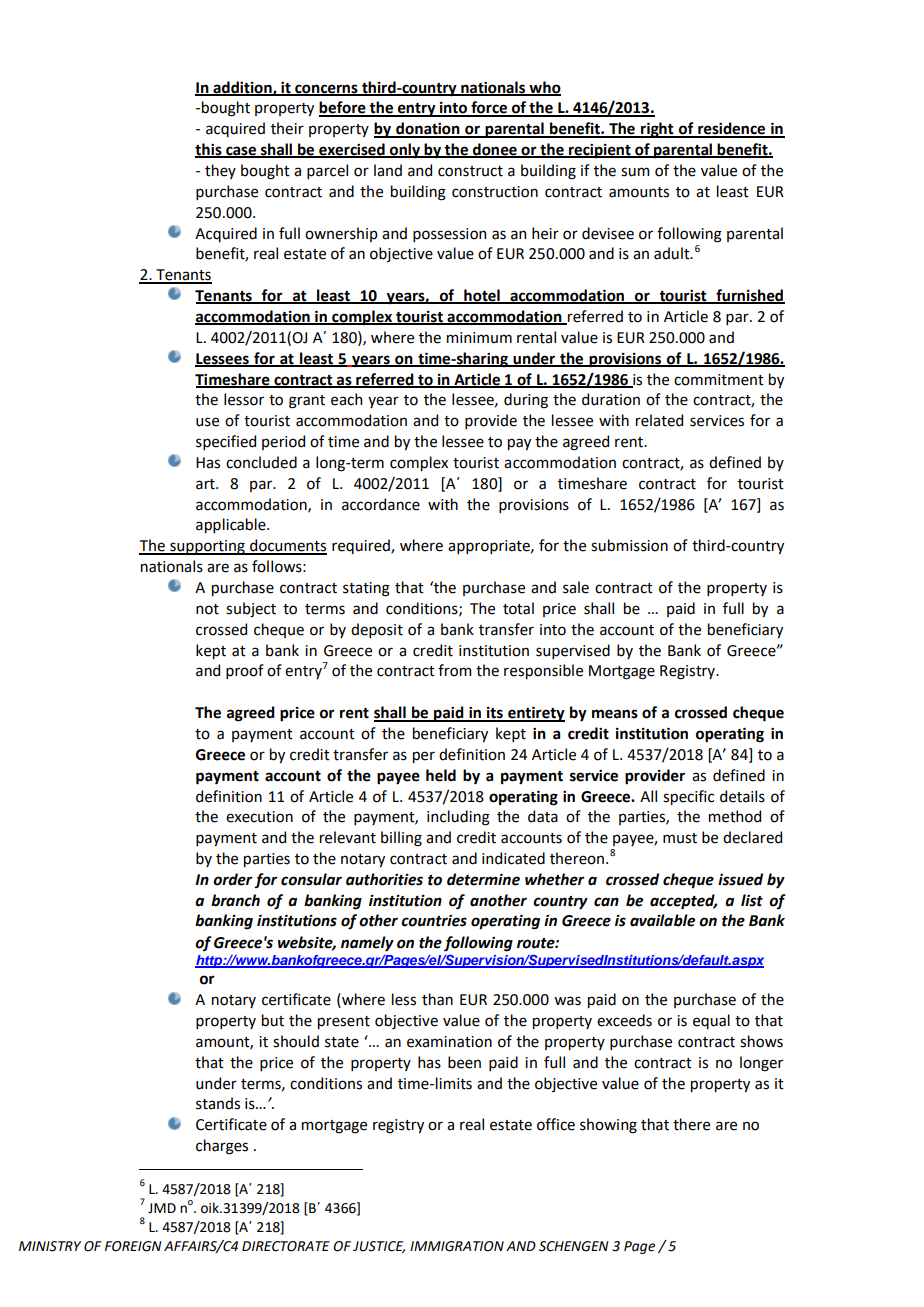  Describe the element at coordinates (133, 1246) in the screenshot. I see `FOREIGN` at that location.
